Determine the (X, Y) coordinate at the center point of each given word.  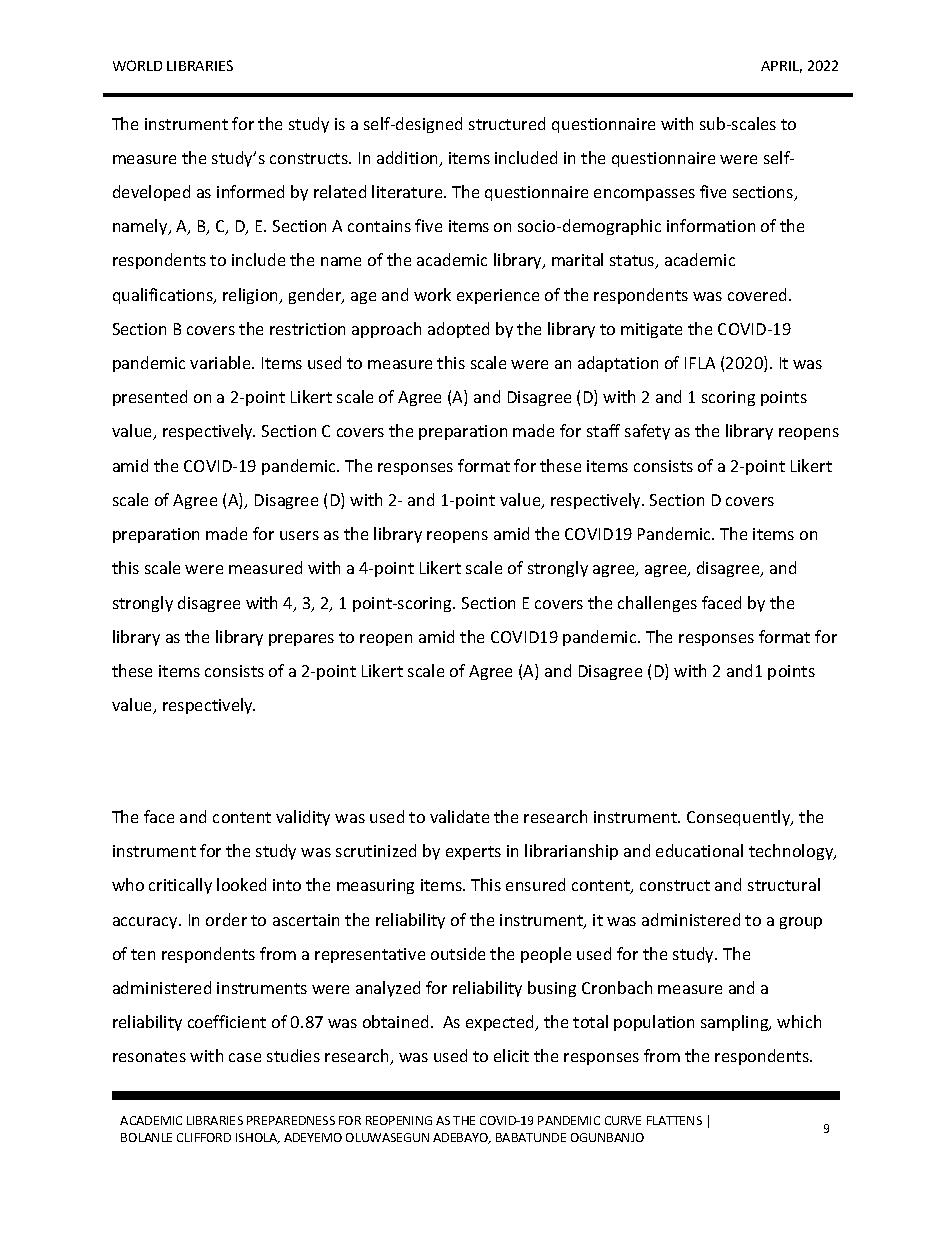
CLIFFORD (204, 1137)
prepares (301, 640)
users (299, 535)
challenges (657, 604)
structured (507, 123)
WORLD (137, 65)
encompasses (644, 195)
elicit (511, 1055)
